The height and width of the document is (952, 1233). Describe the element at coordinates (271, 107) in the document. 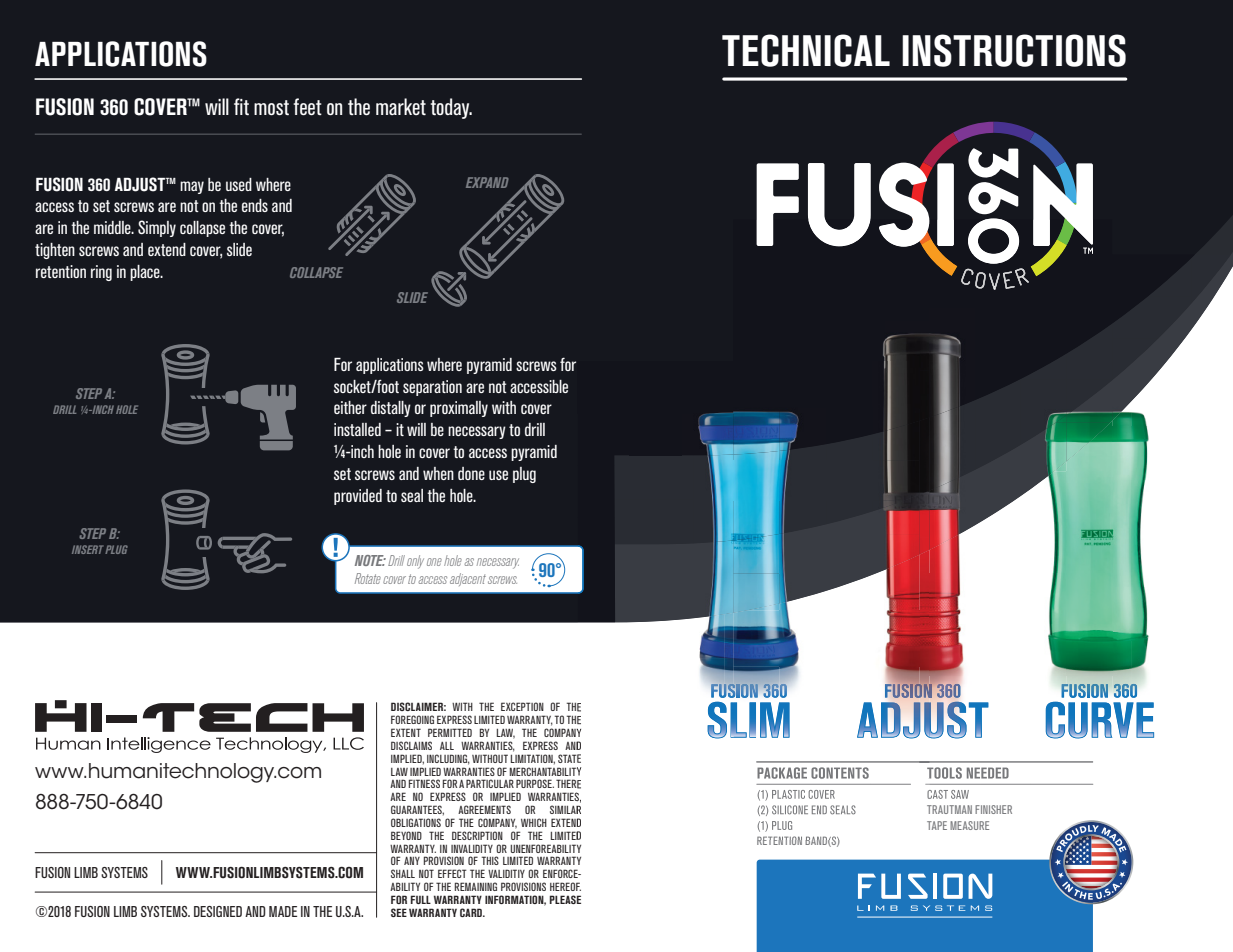

I see `most` at that location.
